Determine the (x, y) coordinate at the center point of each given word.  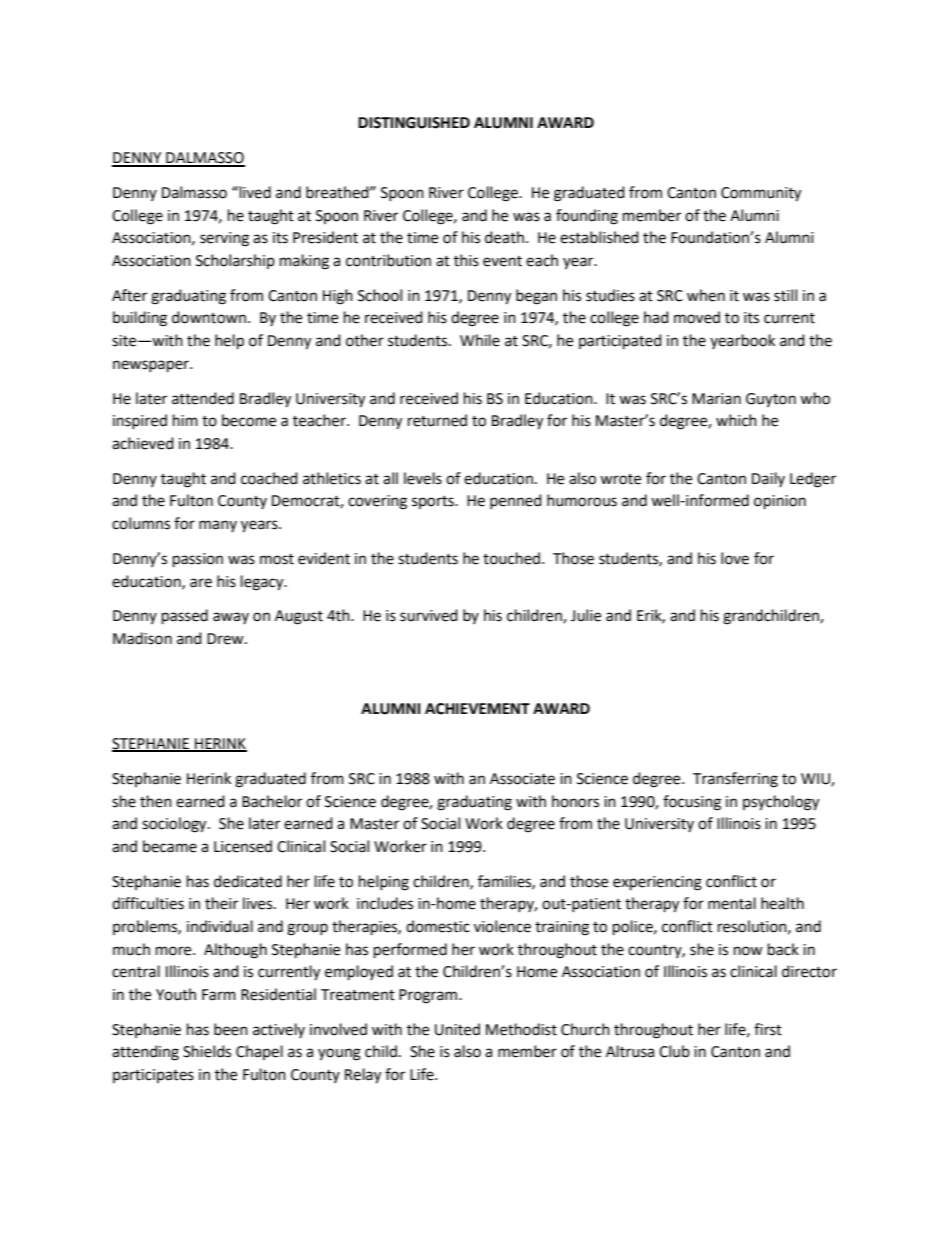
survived (429, 615)
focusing (692, 803)
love (735, 558)
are (201, 583)
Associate (522, 779)
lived (255, 192)
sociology (175, 825)
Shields (207, 1051)
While (480, 340)
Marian (716, 399)
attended (203, 398)
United (457, 1029)
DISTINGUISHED (414, 123)
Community (761, 194)
